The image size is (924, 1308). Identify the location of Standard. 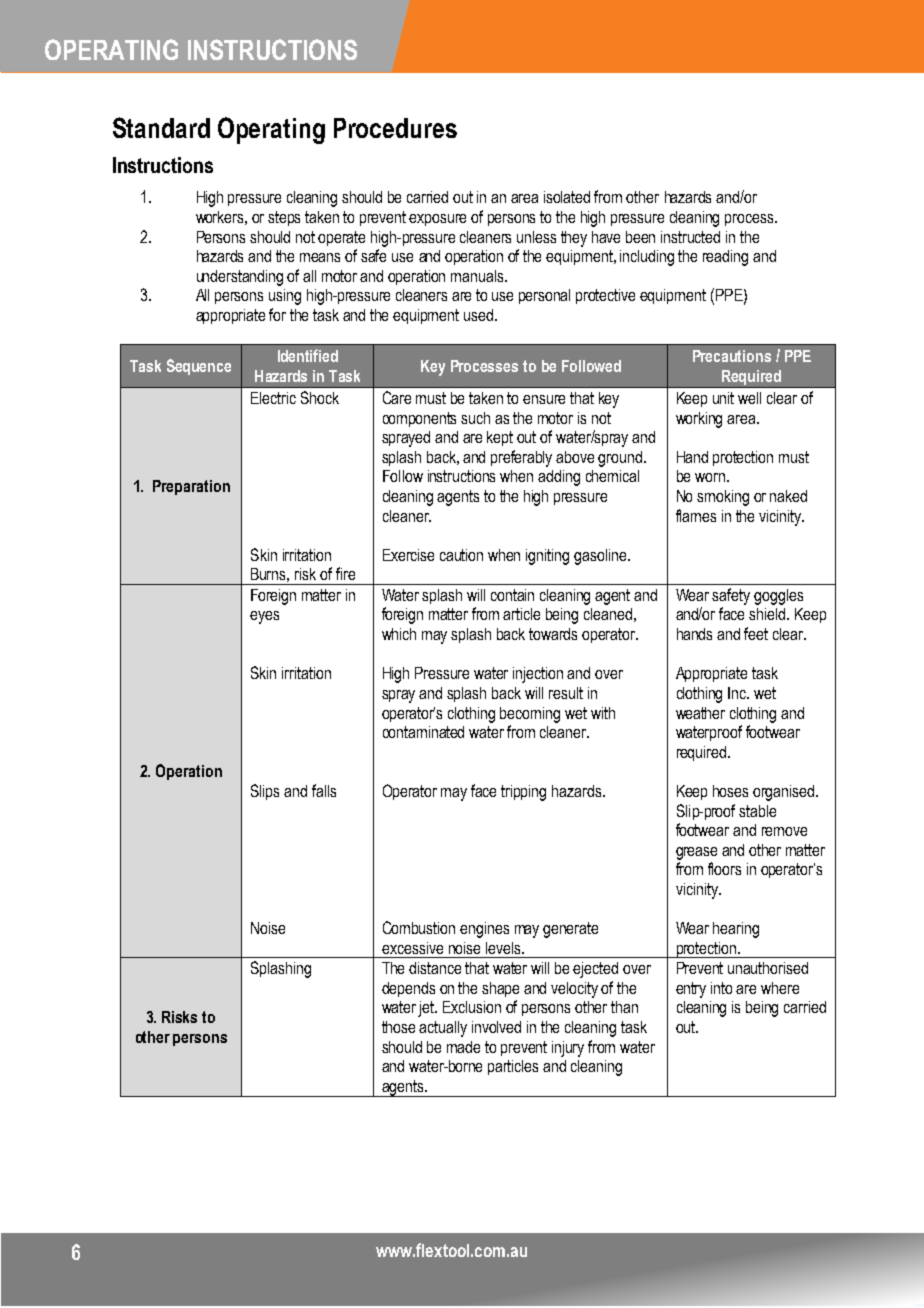
(161, 127).
